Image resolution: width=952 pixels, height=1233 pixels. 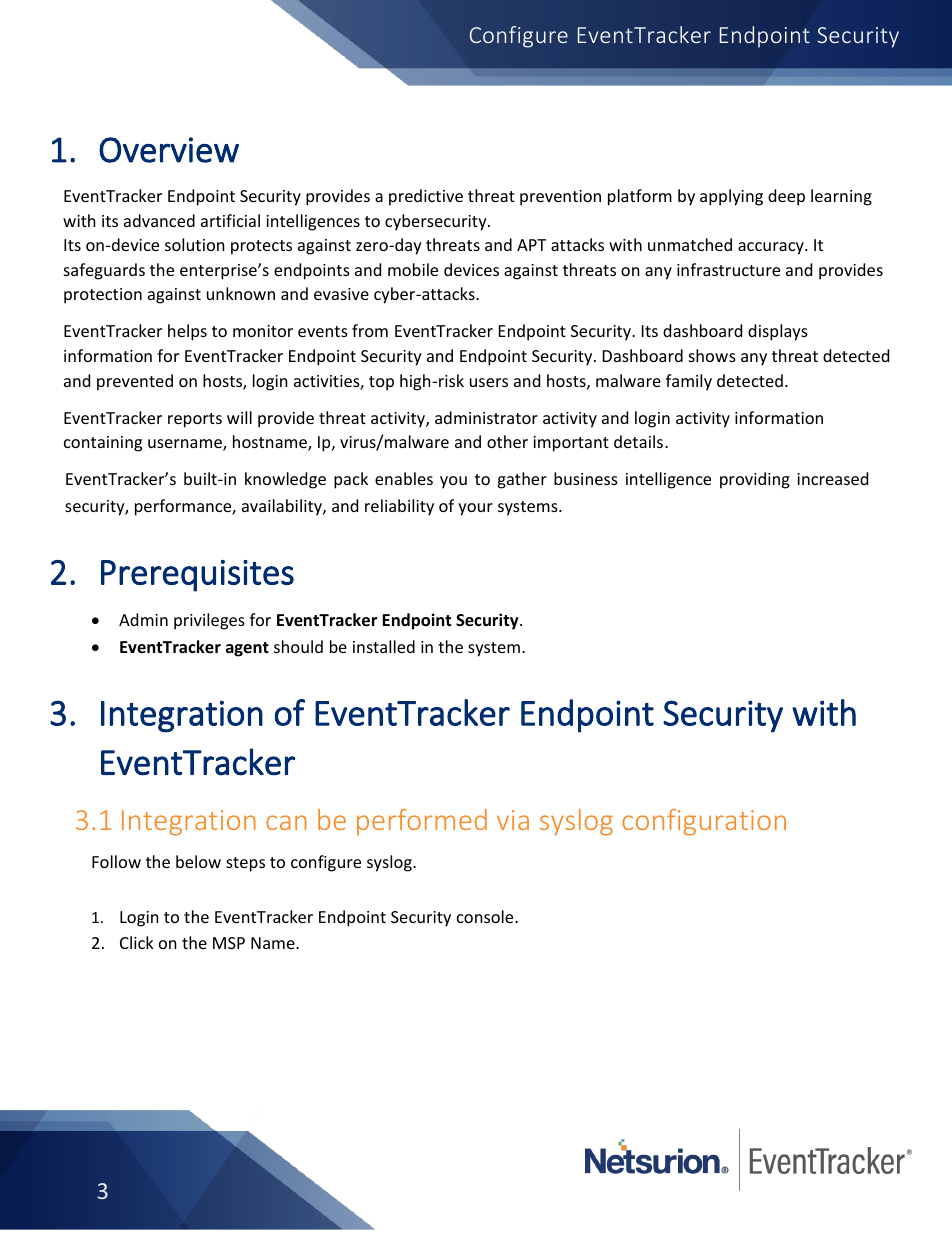 What do you see at coordinates (426, 197) in the screenshot?
I see `predictive` at bounding box center [426, 197].
